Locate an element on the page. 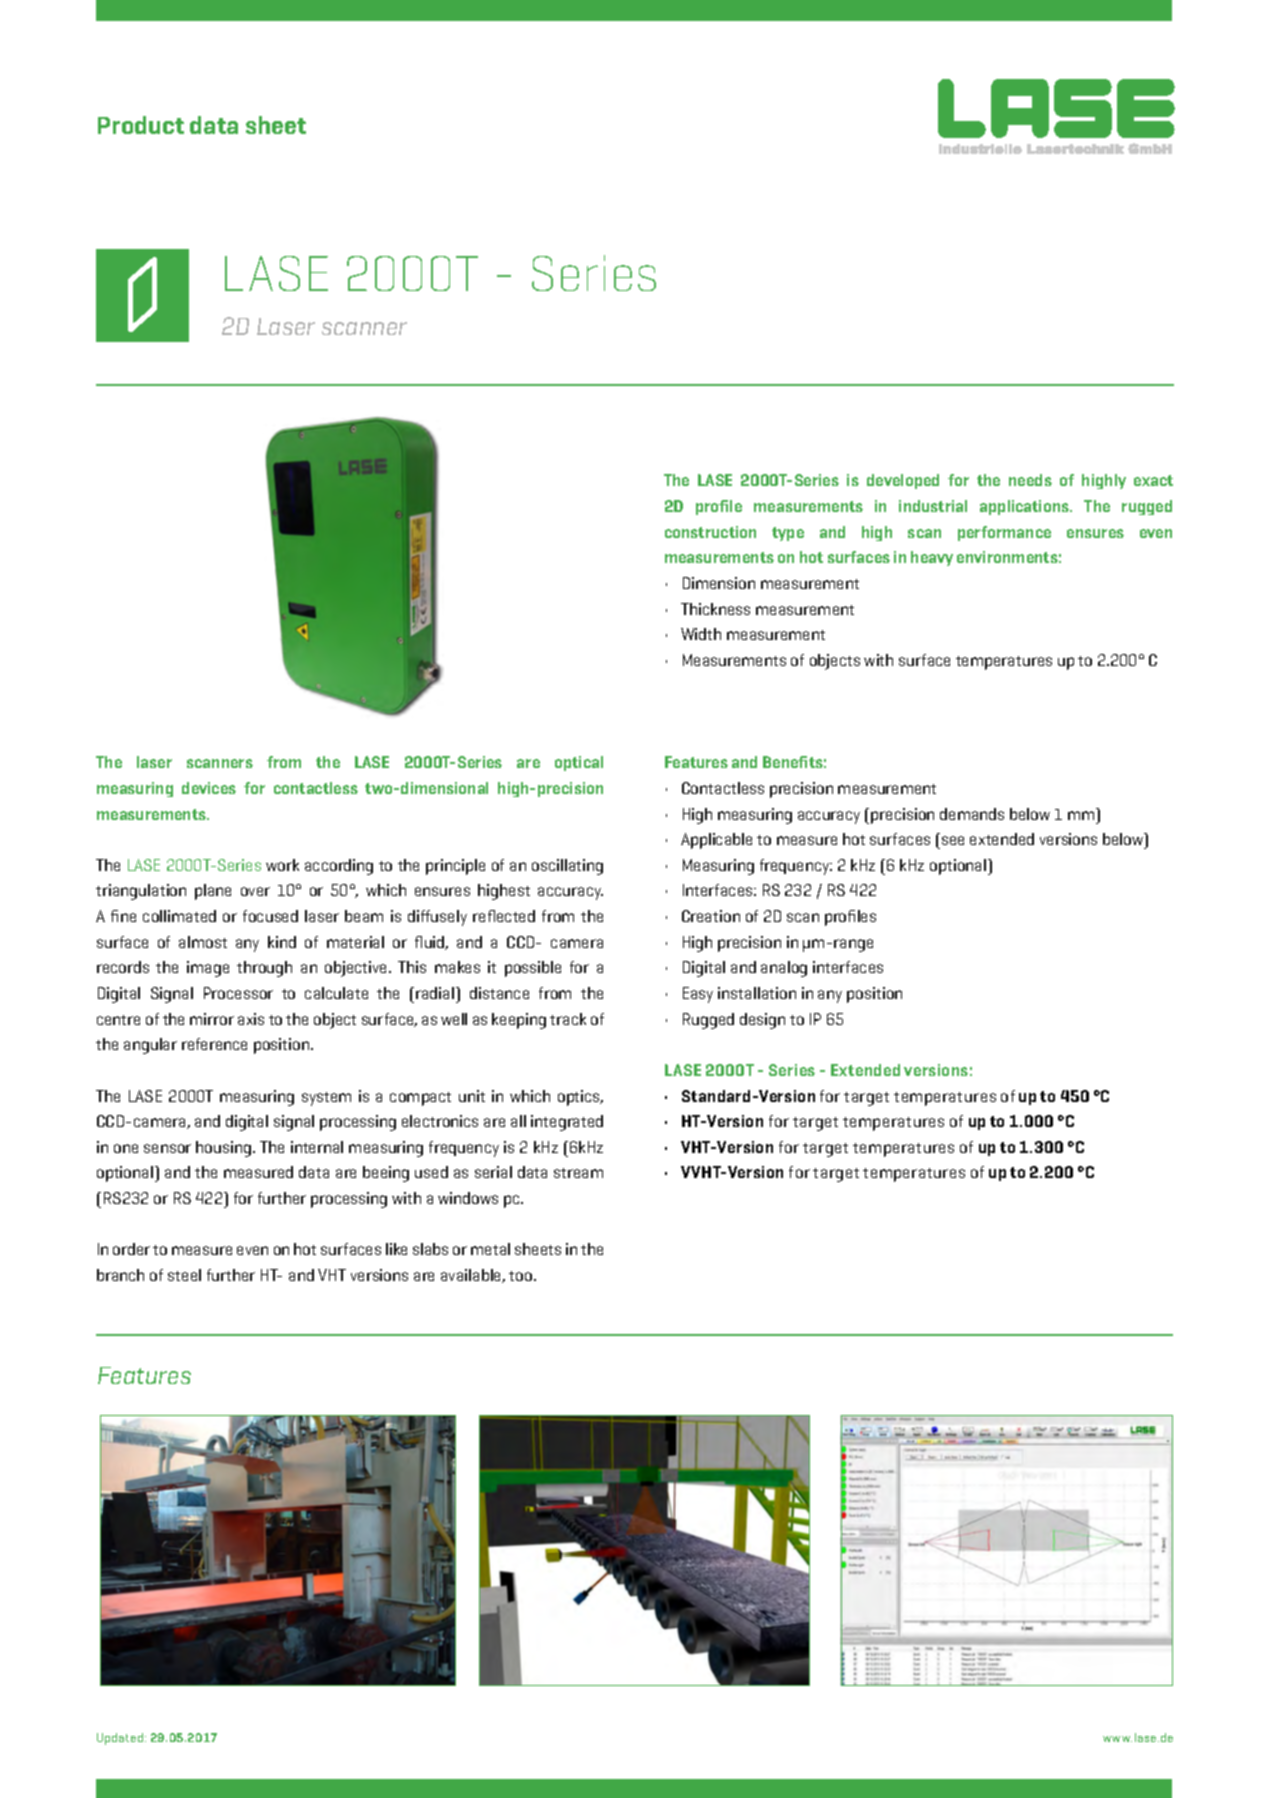  Width is located at coordinates (701, 634).
